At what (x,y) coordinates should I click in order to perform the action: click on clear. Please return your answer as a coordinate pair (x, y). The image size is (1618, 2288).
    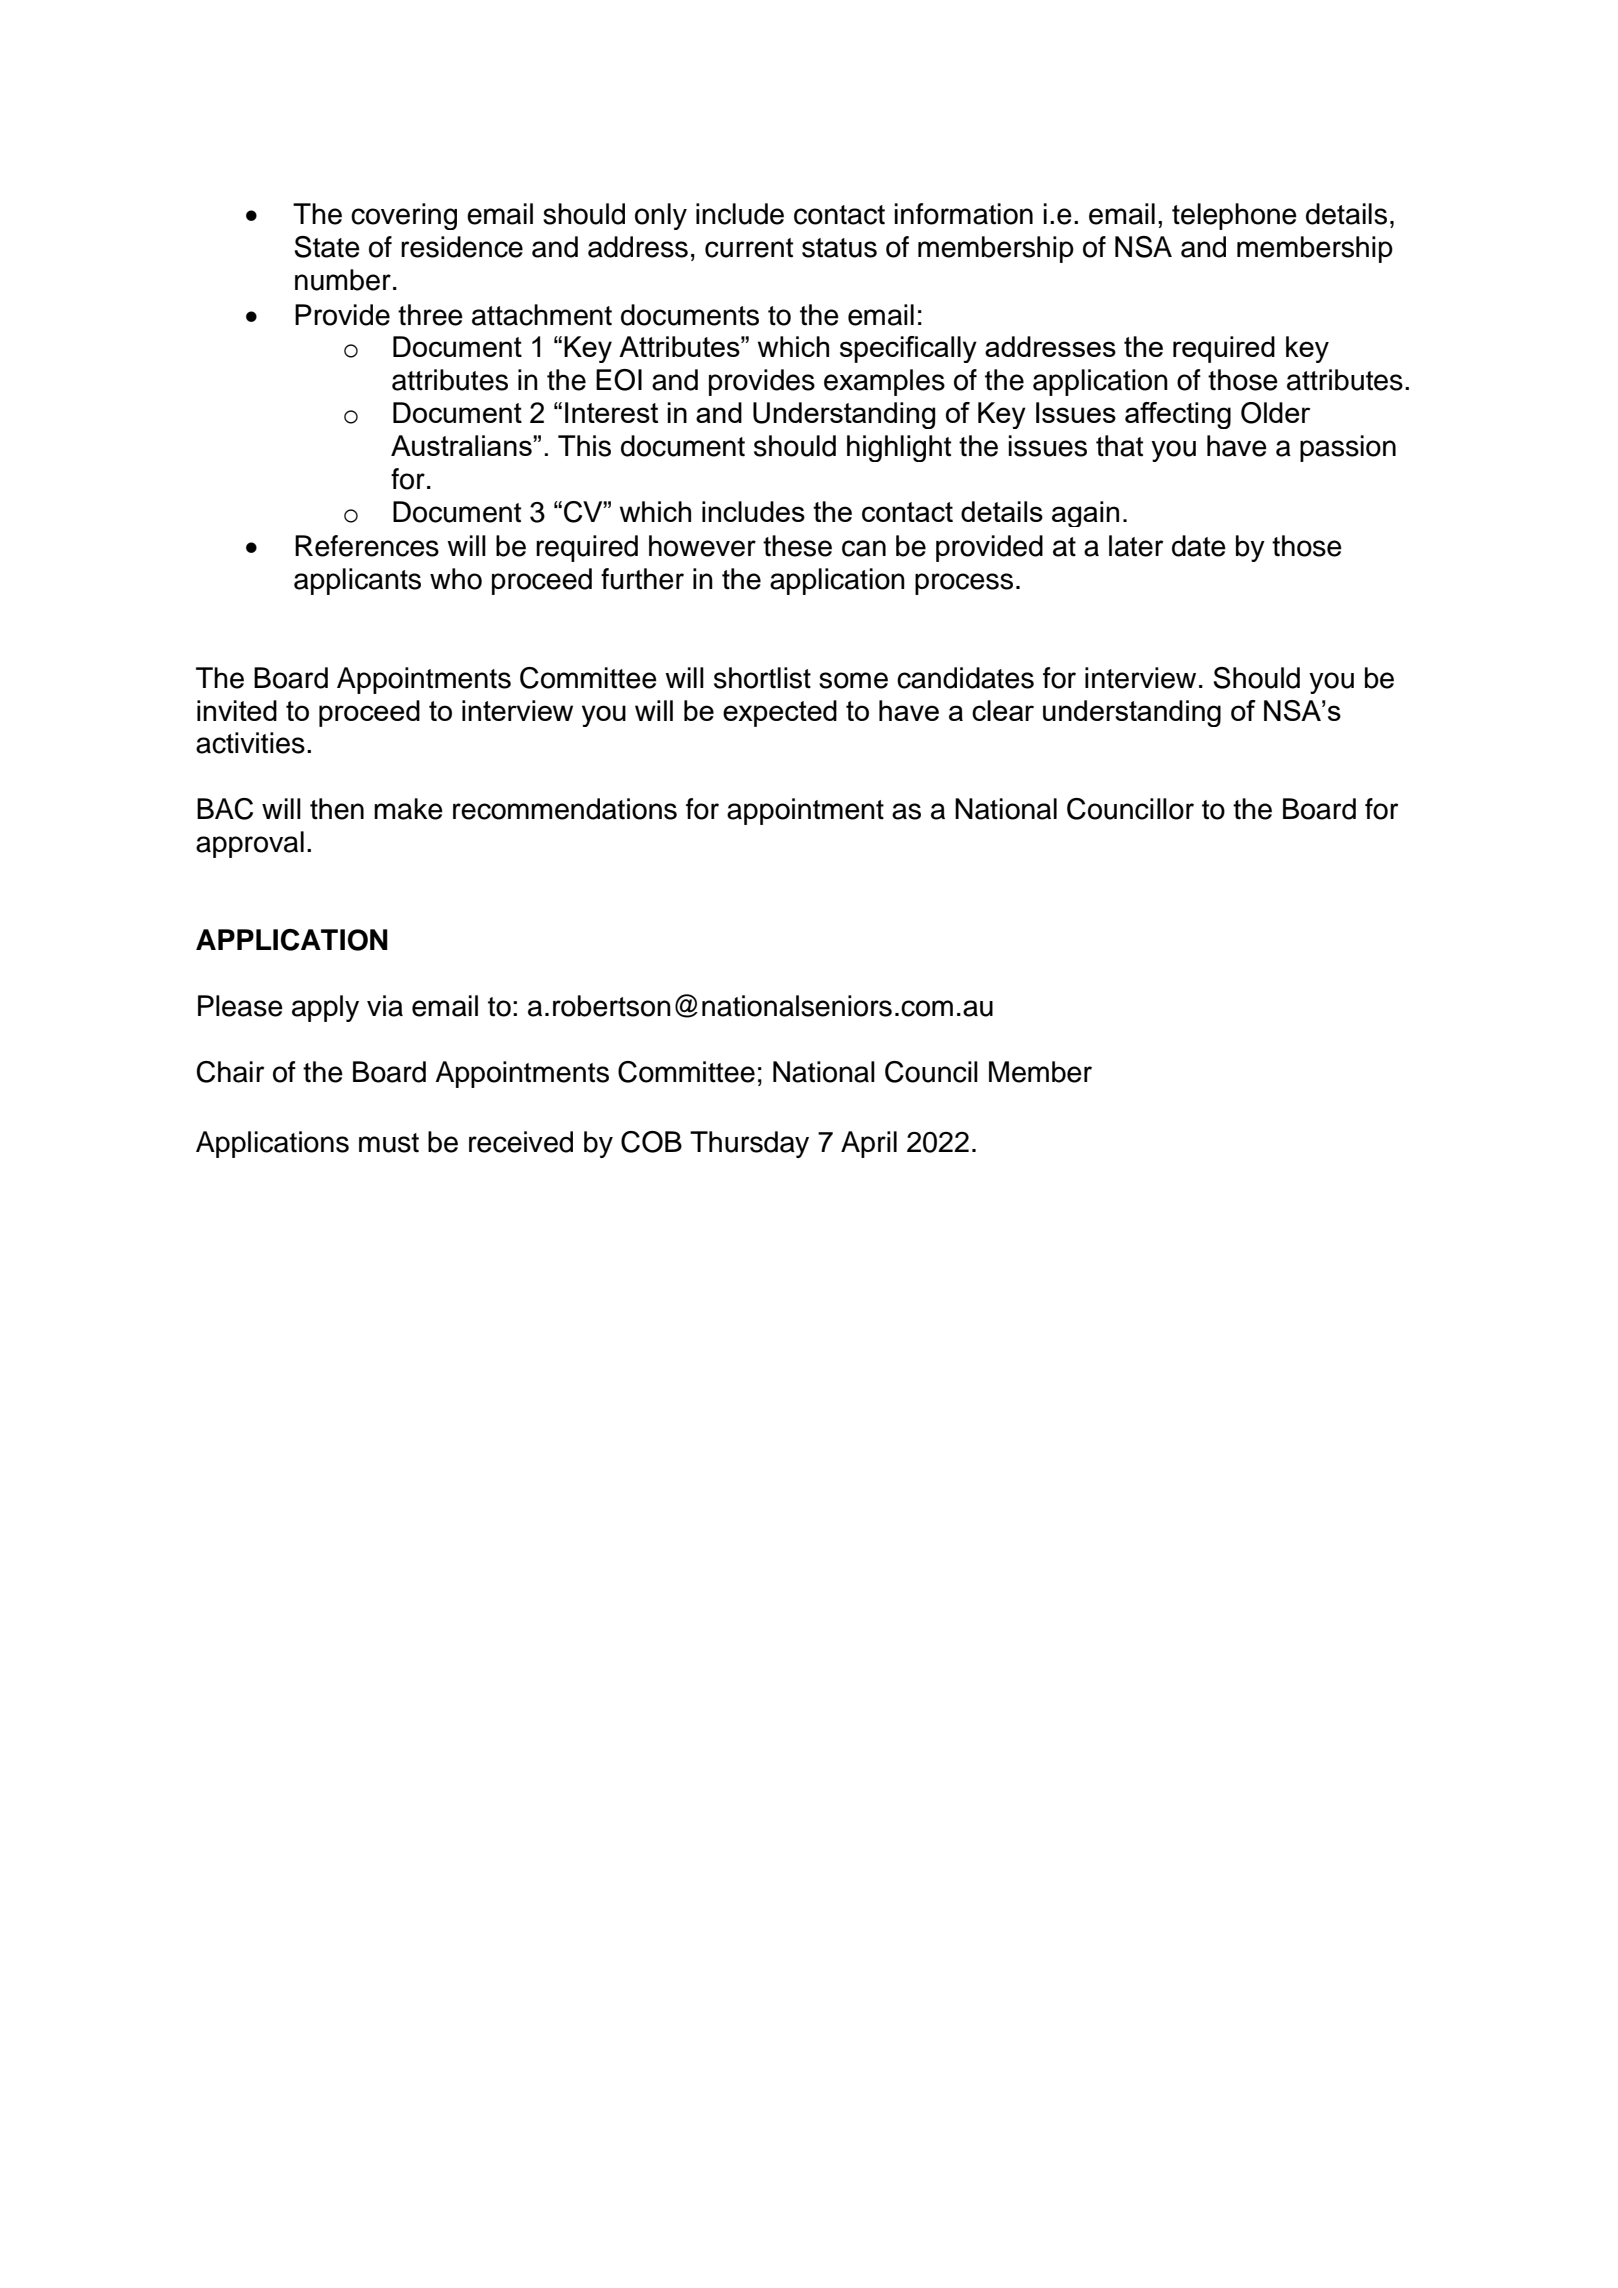
    Looking at the image, I should click on (1003, 710).
